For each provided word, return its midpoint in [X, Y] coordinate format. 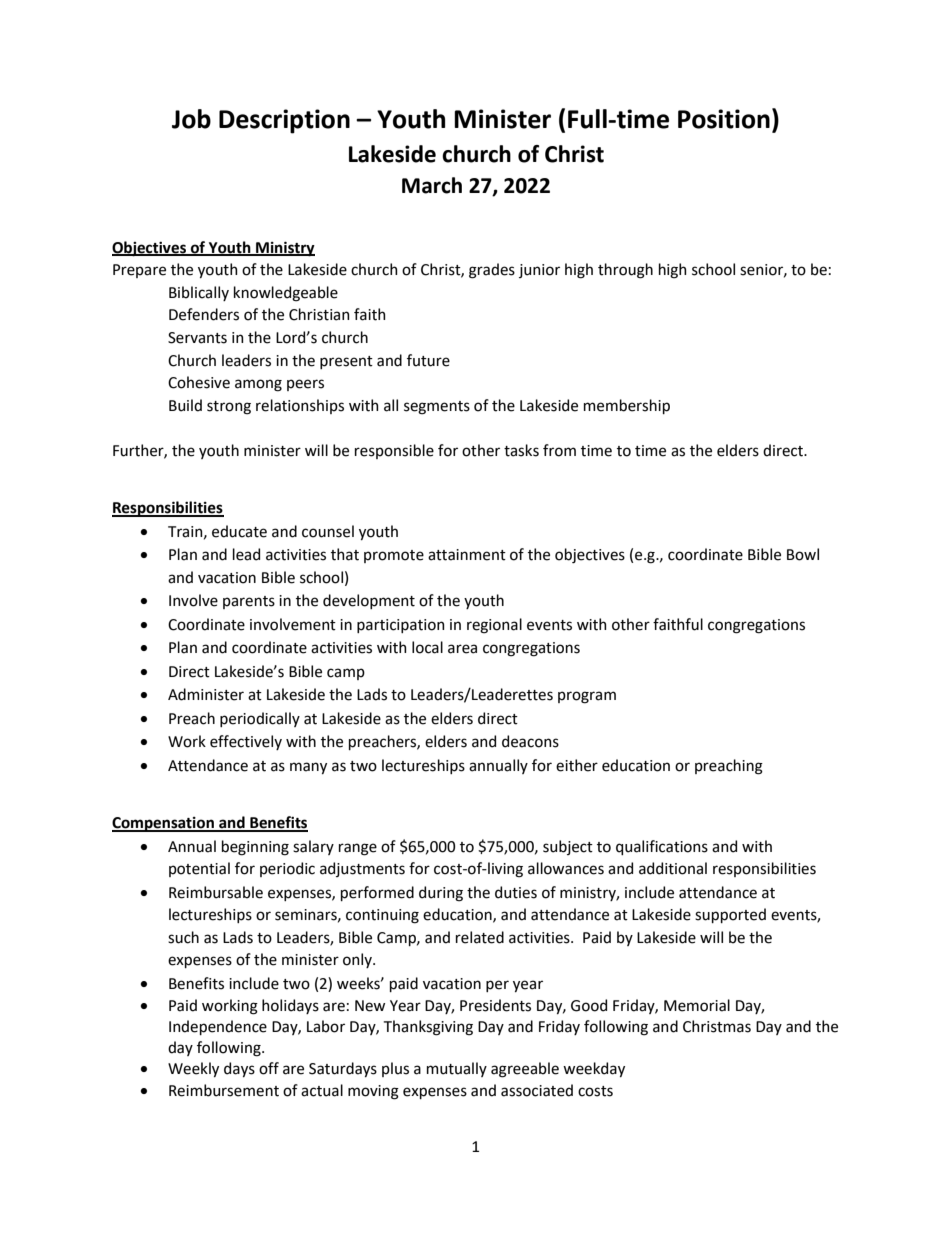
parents [249, 602]
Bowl [803, 554]
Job [191, 119]
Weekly [193, 1069]
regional [494, 626]
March [432, 185]
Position [724, 119]
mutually [457, 1069]
